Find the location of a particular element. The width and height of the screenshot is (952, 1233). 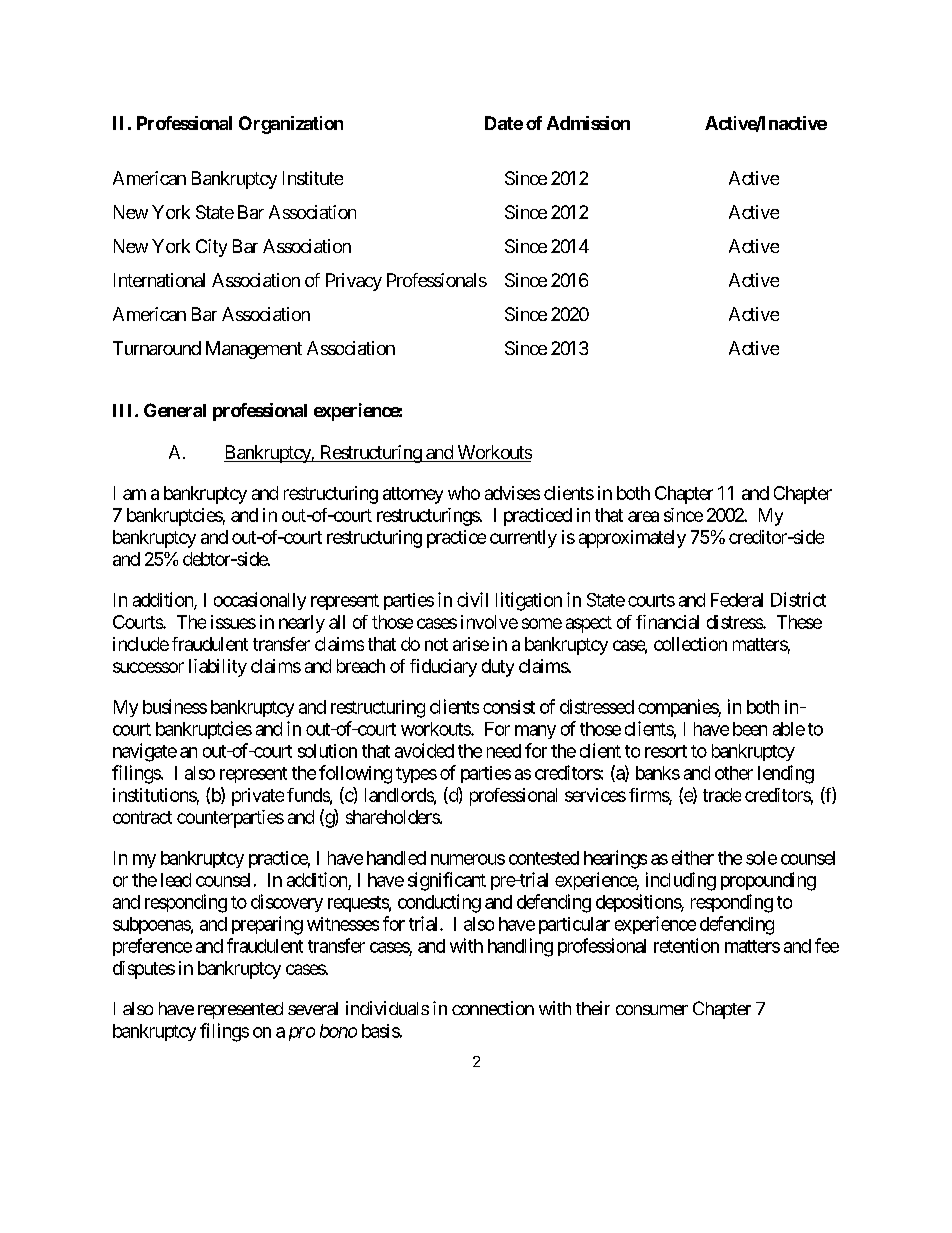

area is located at coordinates (643, 516).
